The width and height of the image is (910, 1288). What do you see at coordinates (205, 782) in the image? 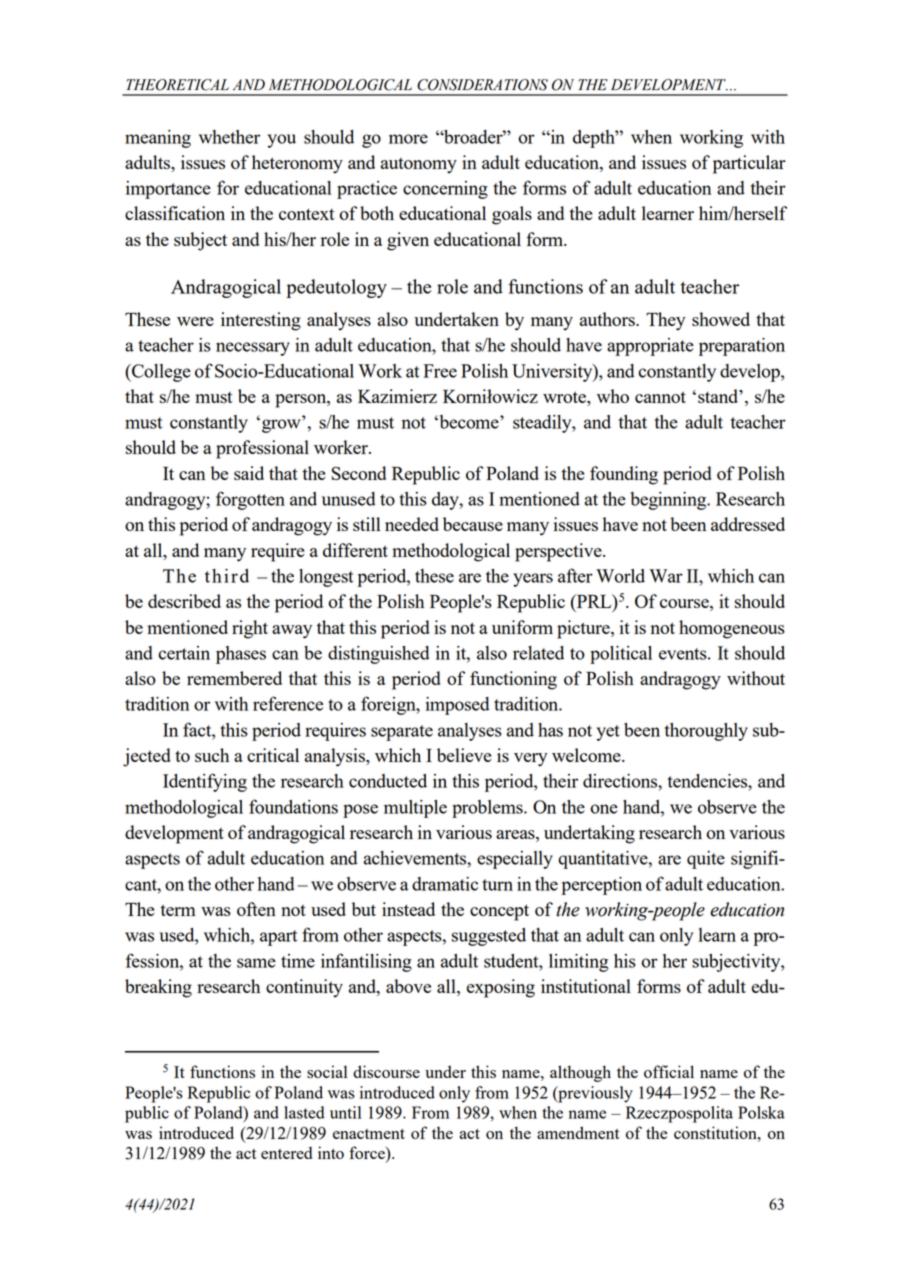
I see `Identifying` at bounding box center [205, 782].
